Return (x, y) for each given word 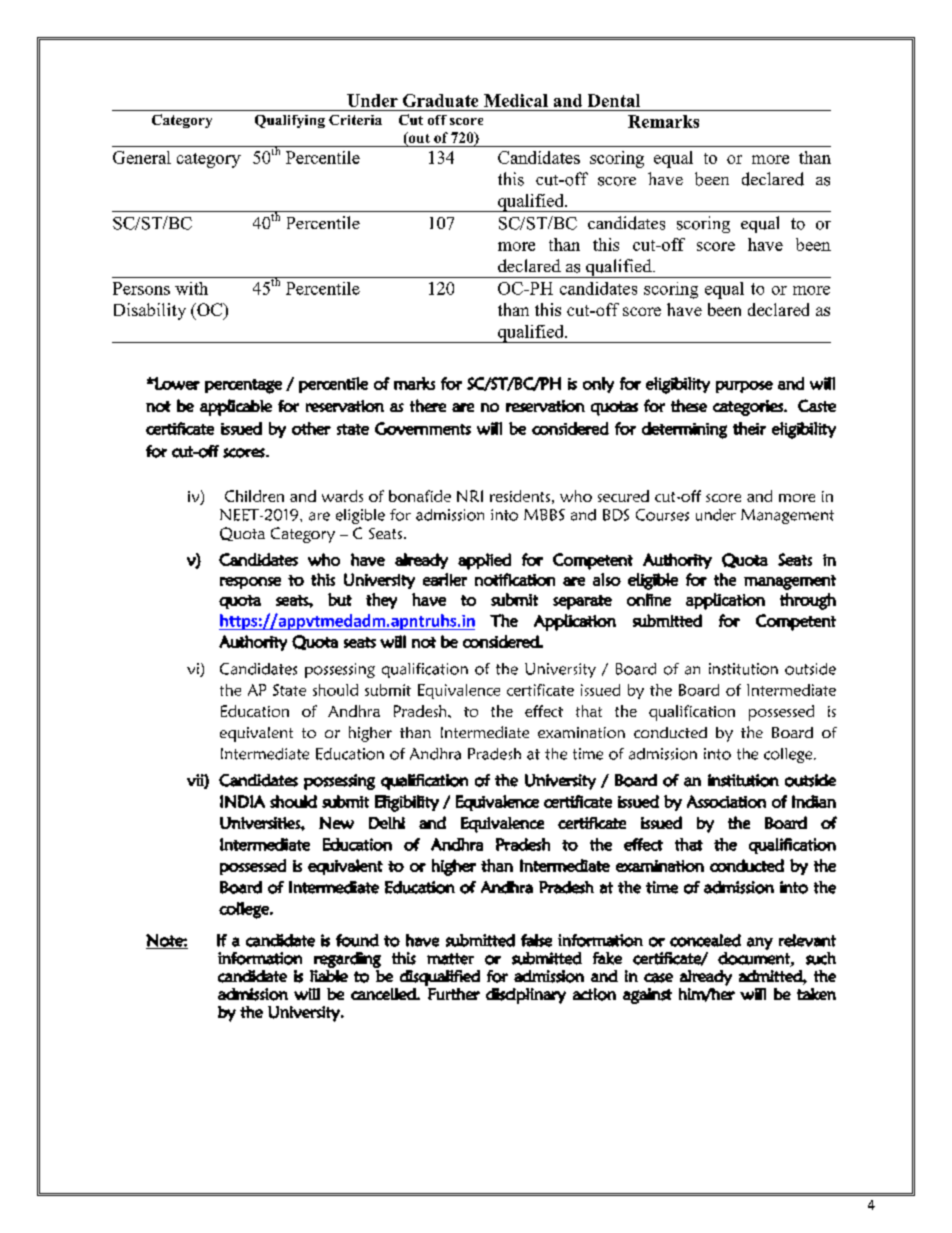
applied (484, 561)
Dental (614, 100)
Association (726, 801)
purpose (744, 387)
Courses (662, 515)
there (428, 405)
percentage (243, 386)
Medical (516, 100)
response (250, 583)
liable (329, 974)
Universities (261, 823)
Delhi (387, 823)
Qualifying (290, 121)
